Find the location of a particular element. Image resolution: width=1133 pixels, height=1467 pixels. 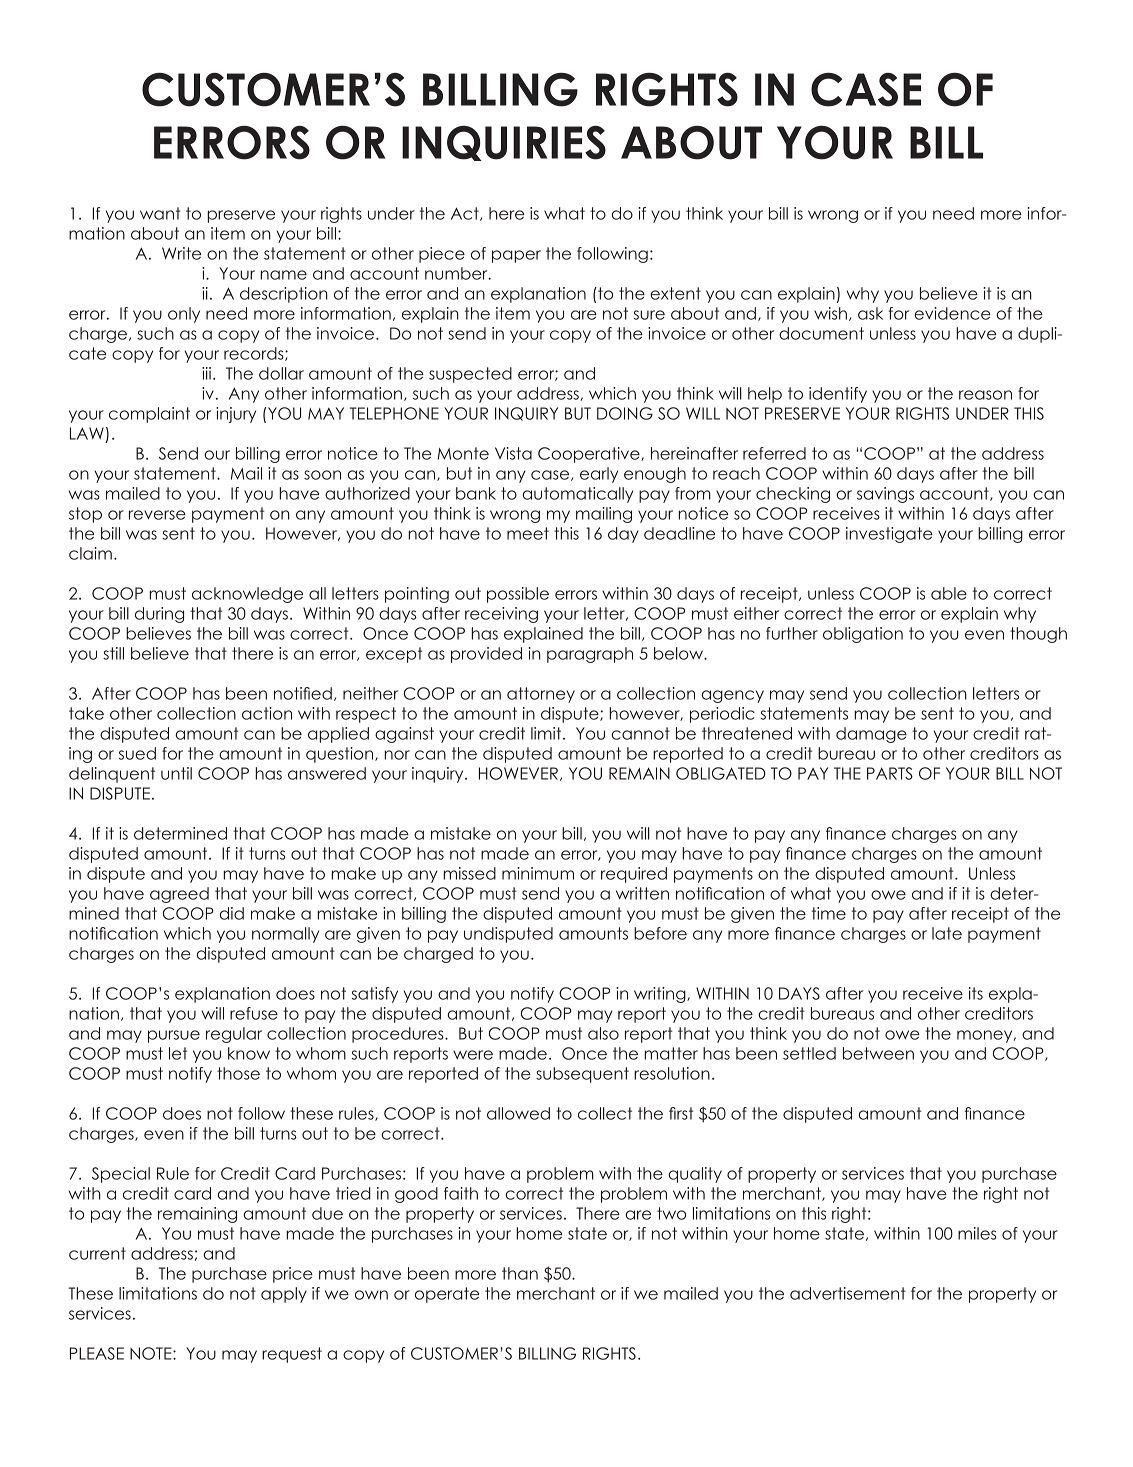

obligation is located at coordinates (863, 635).
